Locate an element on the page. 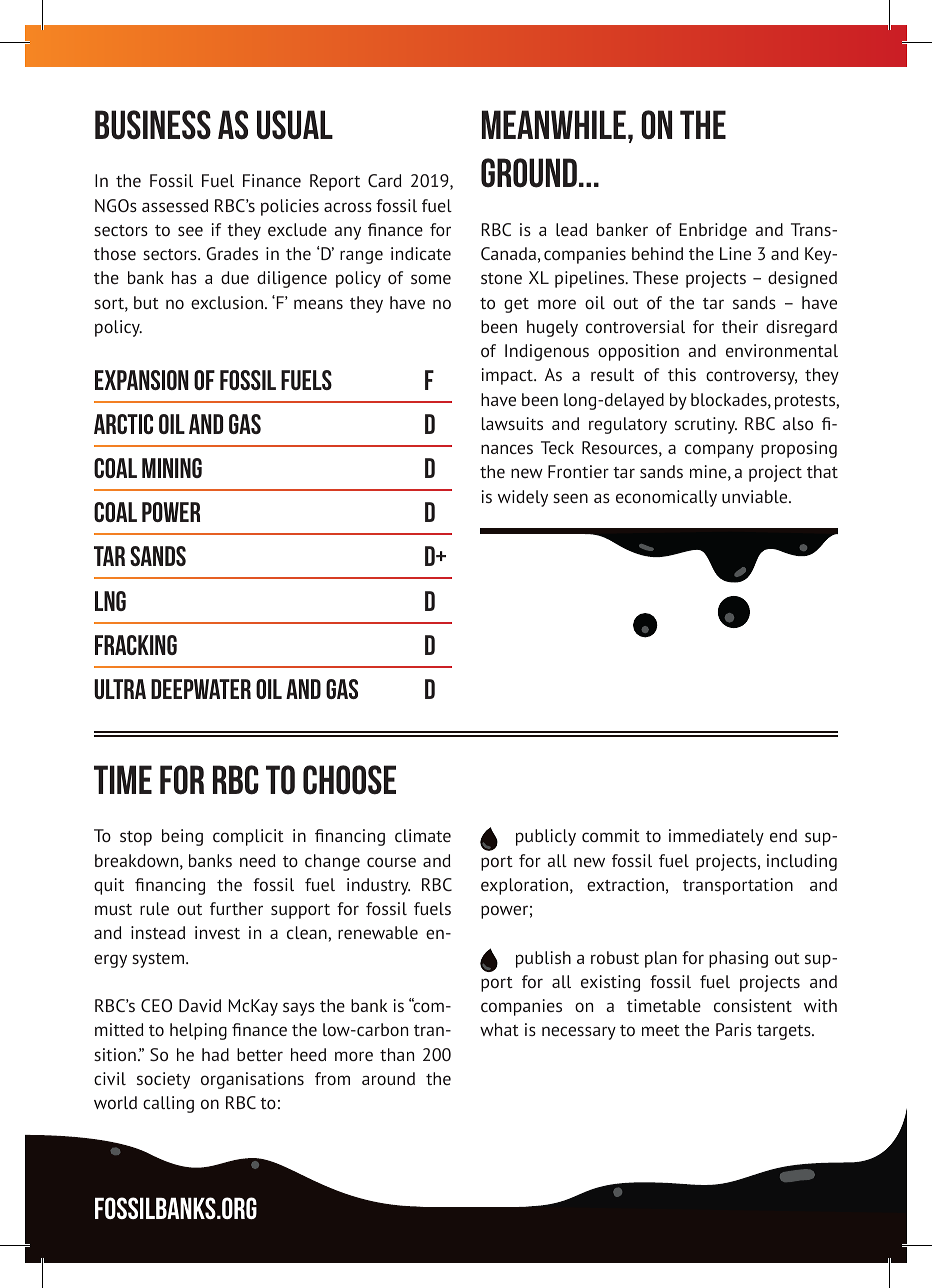  their is located at coordinates (740, 326).
